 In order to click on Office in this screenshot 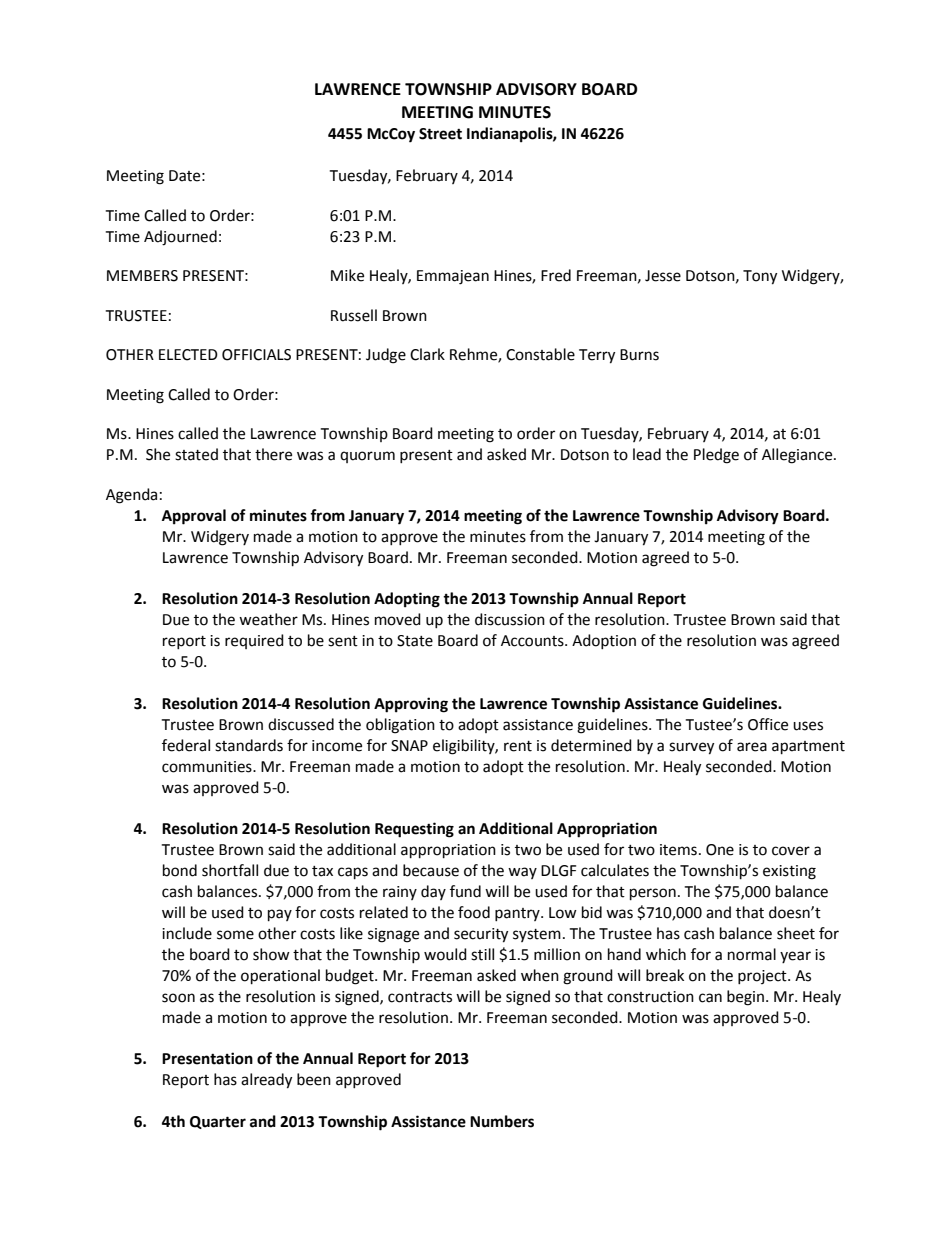, I will do `click(768, 724)`.
